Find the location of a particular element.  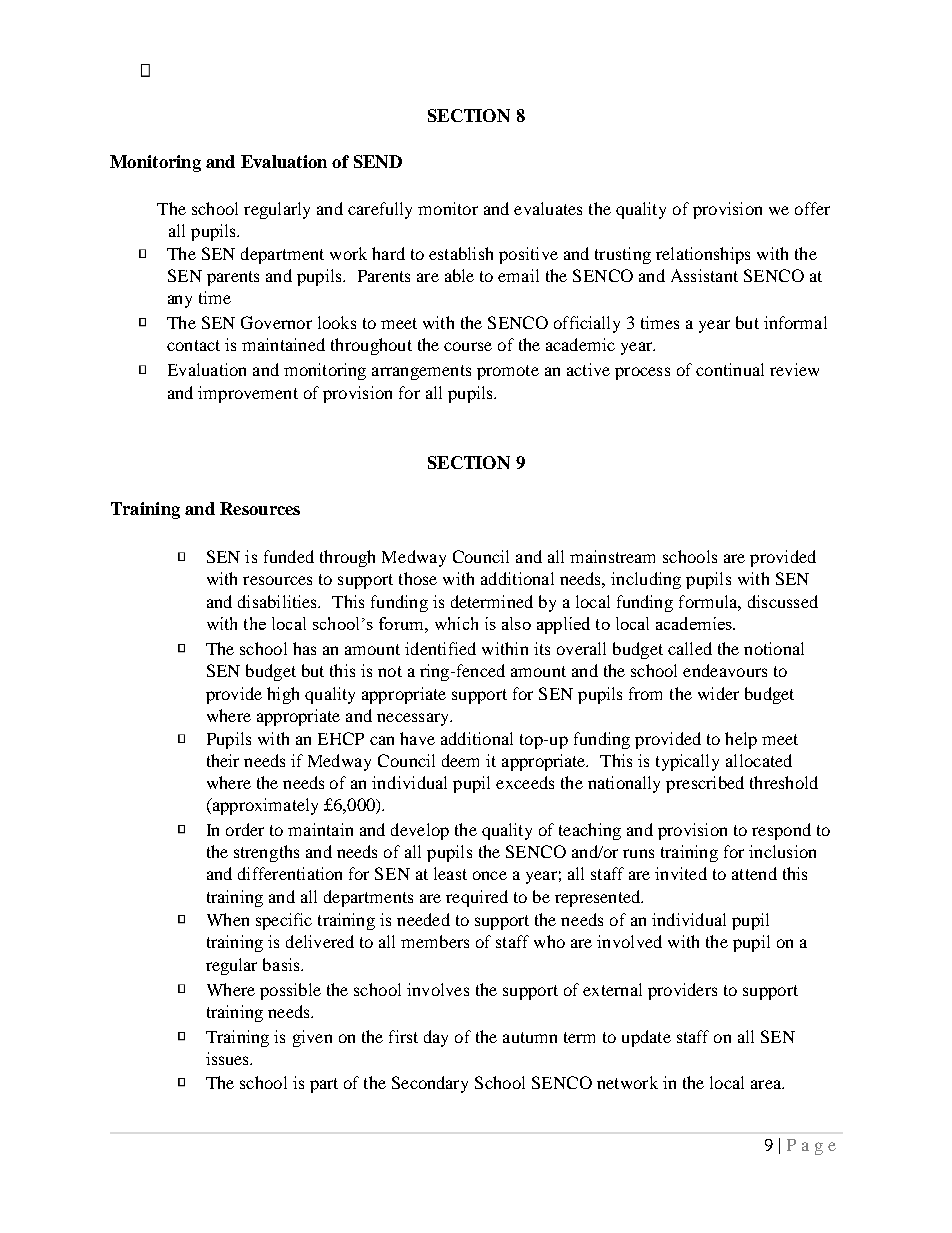

evaluates is located at coordinates (548, 208).
